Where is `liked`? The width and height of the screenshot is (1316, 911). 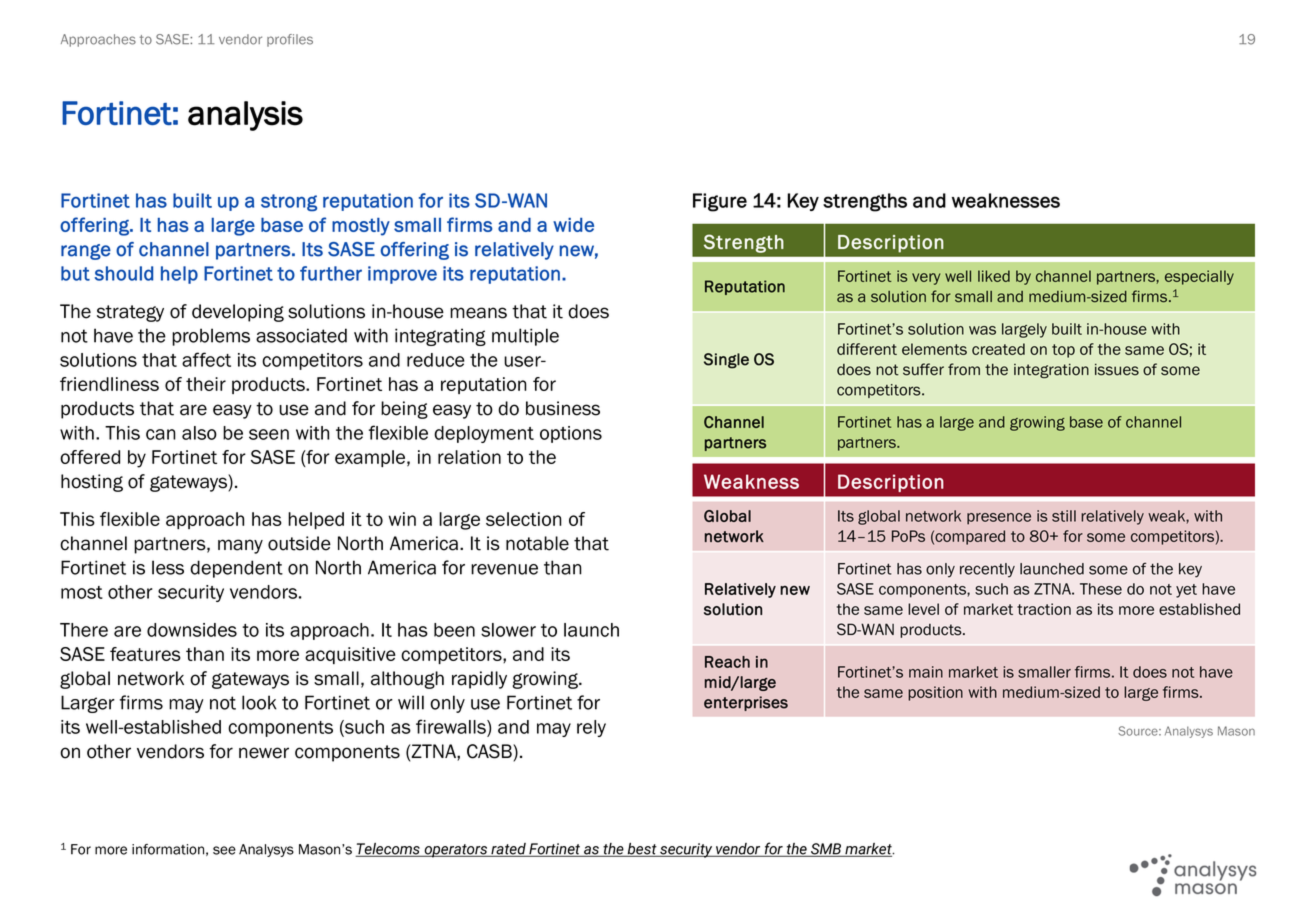
liked is located at coordinates (994, 276).
